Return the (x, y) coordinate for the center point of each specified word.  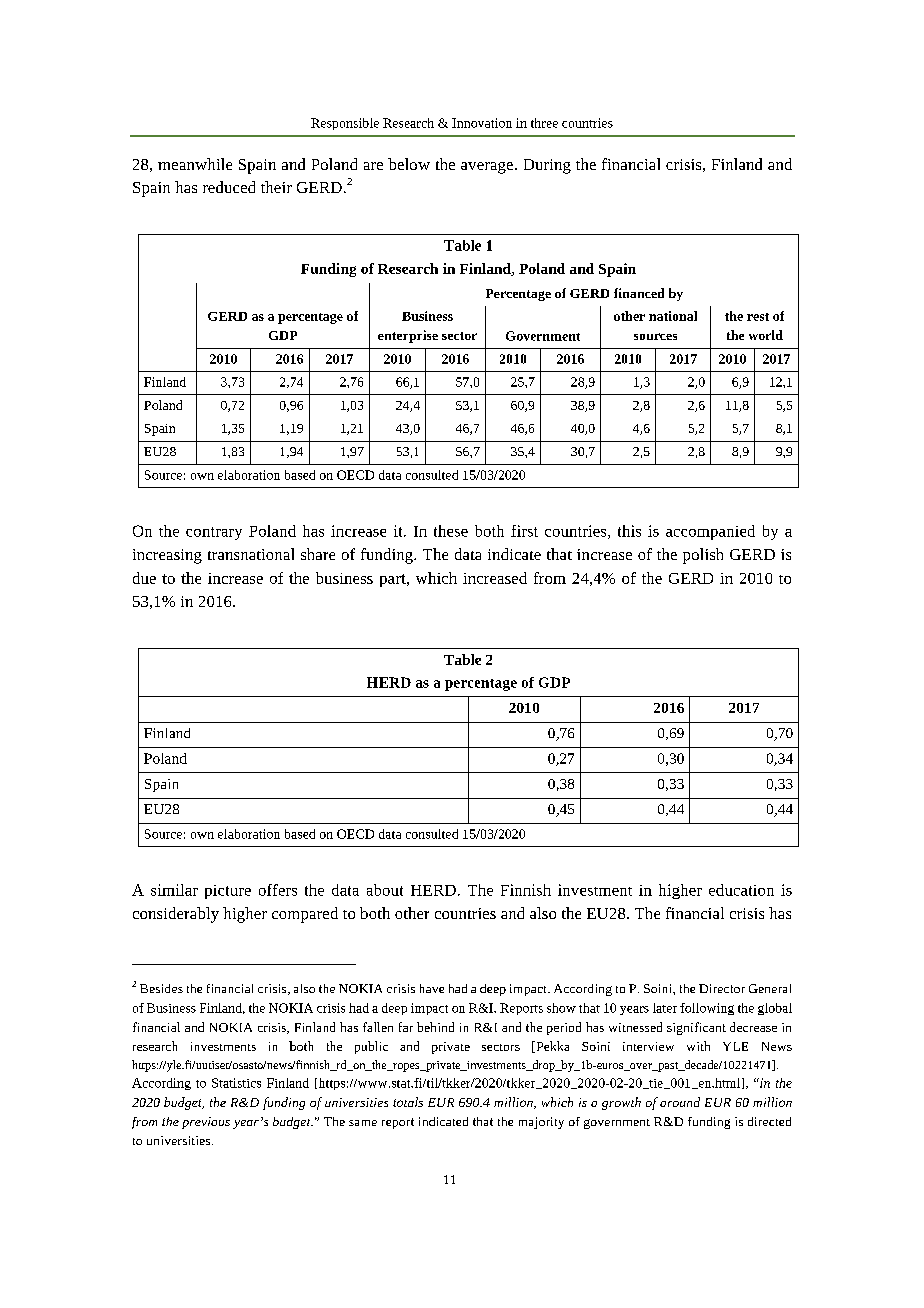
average (487, 168)
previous (206, 1123)
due (144, 578)
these (451, 531)
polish (703, 556)
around (680, 1102)
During (547, 166)
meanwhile (195, 164)
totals (408, 1102)
